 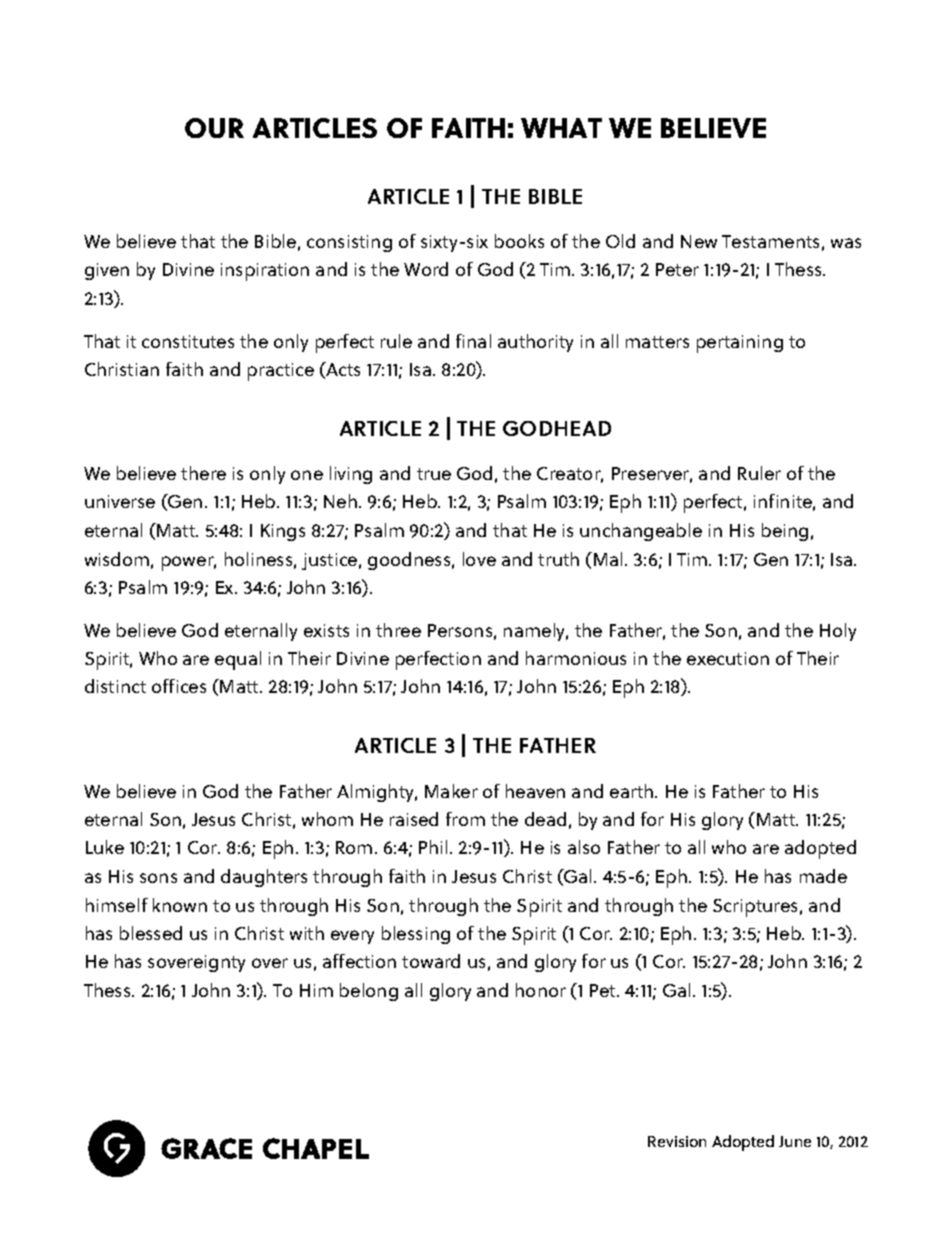 What do you see at coordinates (728, 658) in the screenshot?
I see `execution` at bounding box center [728, 658].
